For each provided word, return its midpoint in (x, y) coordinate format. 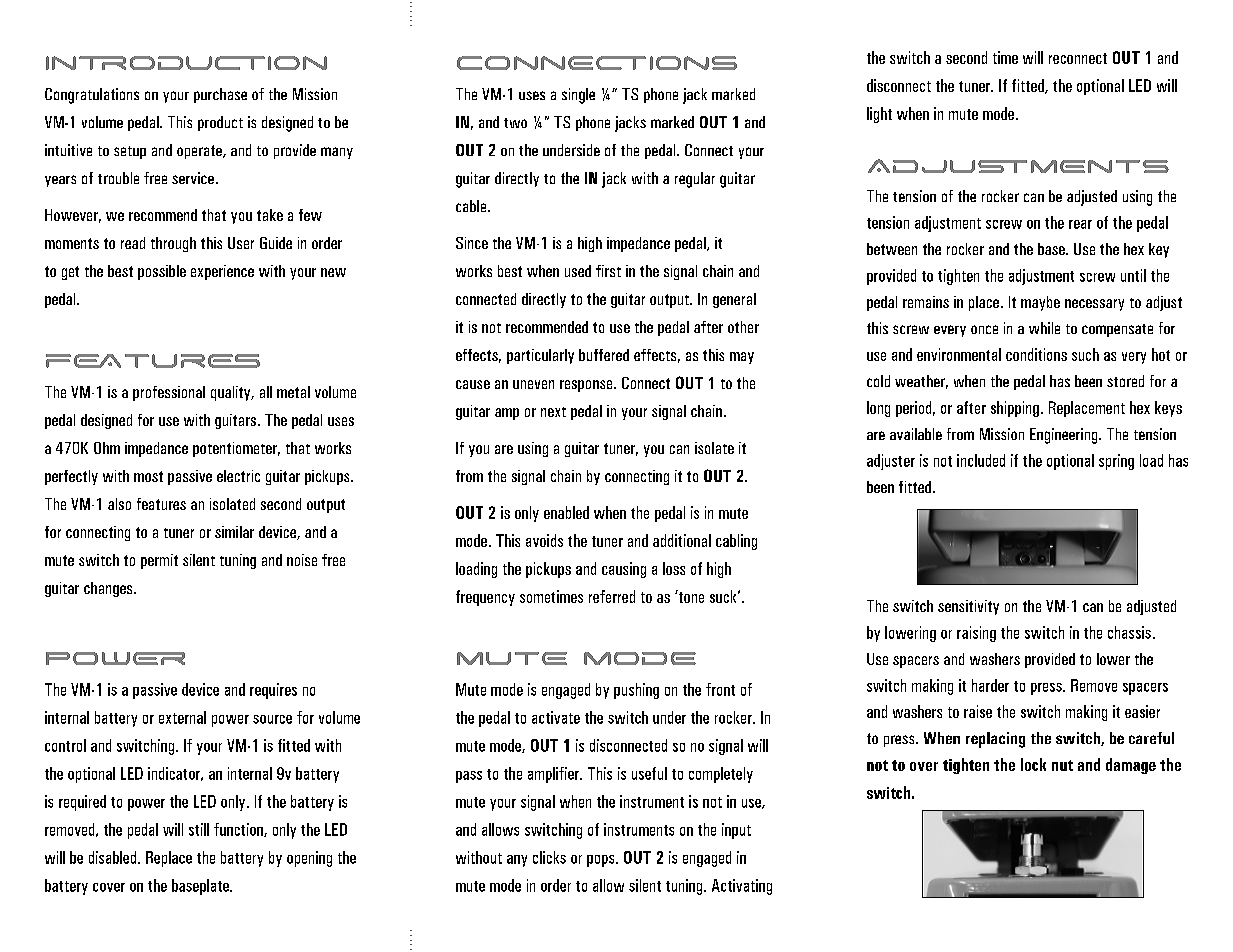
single (578, 96)
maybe (1040, 303)
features (161, 504)
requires (273, 691)
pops (602, 861)
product (220, 123)
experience (222, 272)
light (879, 115)
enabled (566, 512)
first (608, 271)
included (981, 460)
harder (990, 685)
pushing (636, 691)
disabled (114, 857)
